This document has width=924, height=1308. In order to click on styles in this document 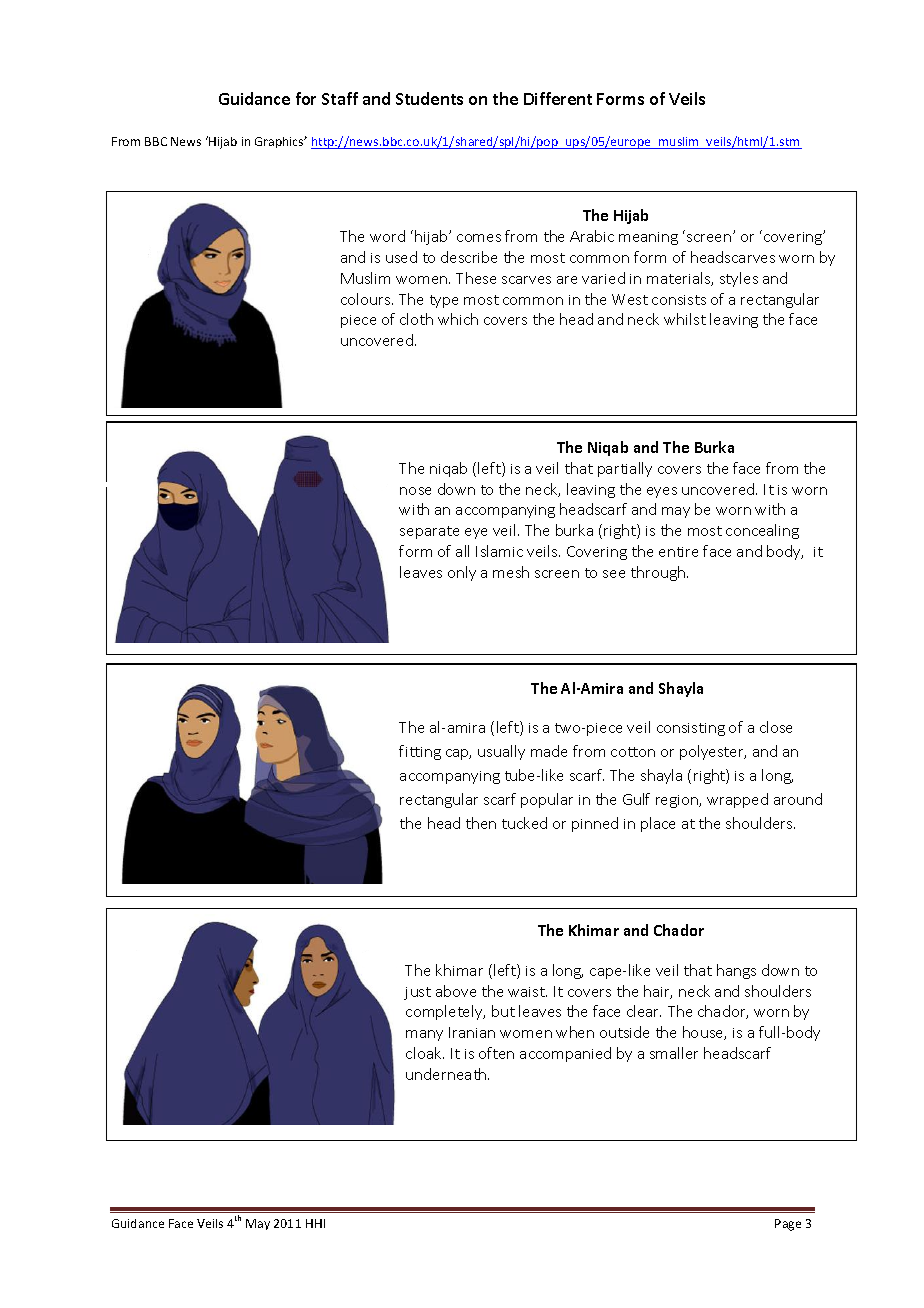, I will do `click(739, 279)`.
